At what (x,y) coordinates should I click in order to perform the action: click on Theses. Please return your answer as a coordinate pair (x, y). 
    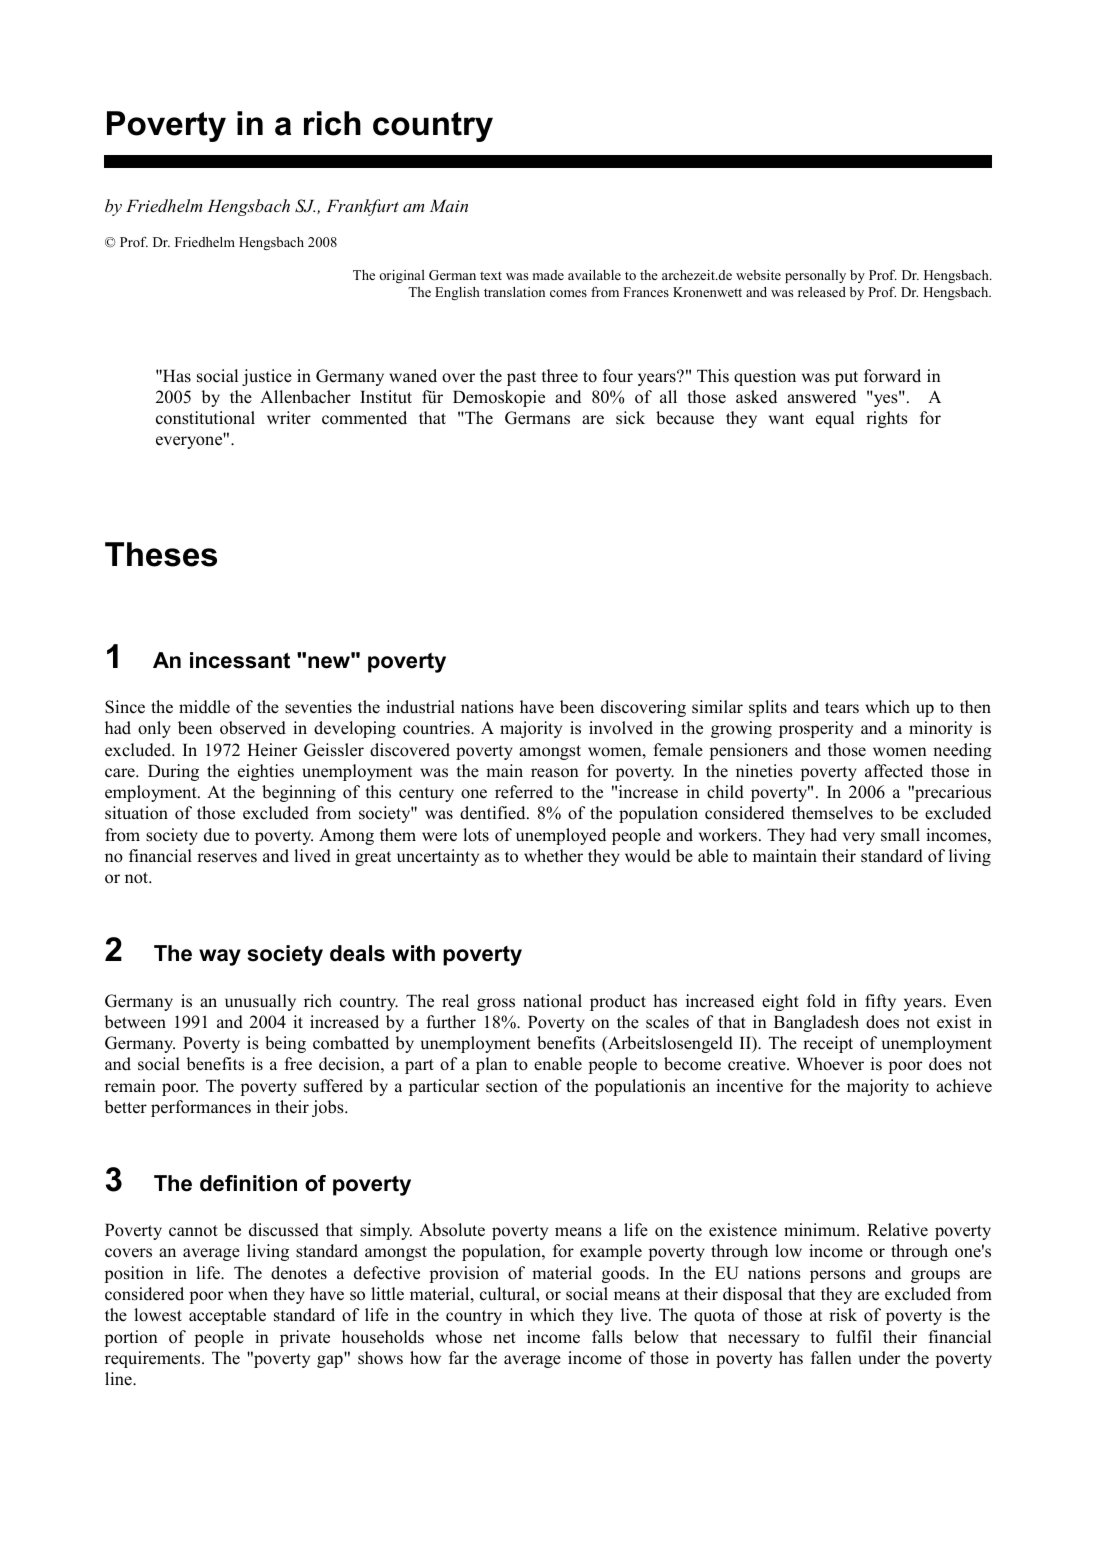
    Looking at the image, I should click on (161, 554).
